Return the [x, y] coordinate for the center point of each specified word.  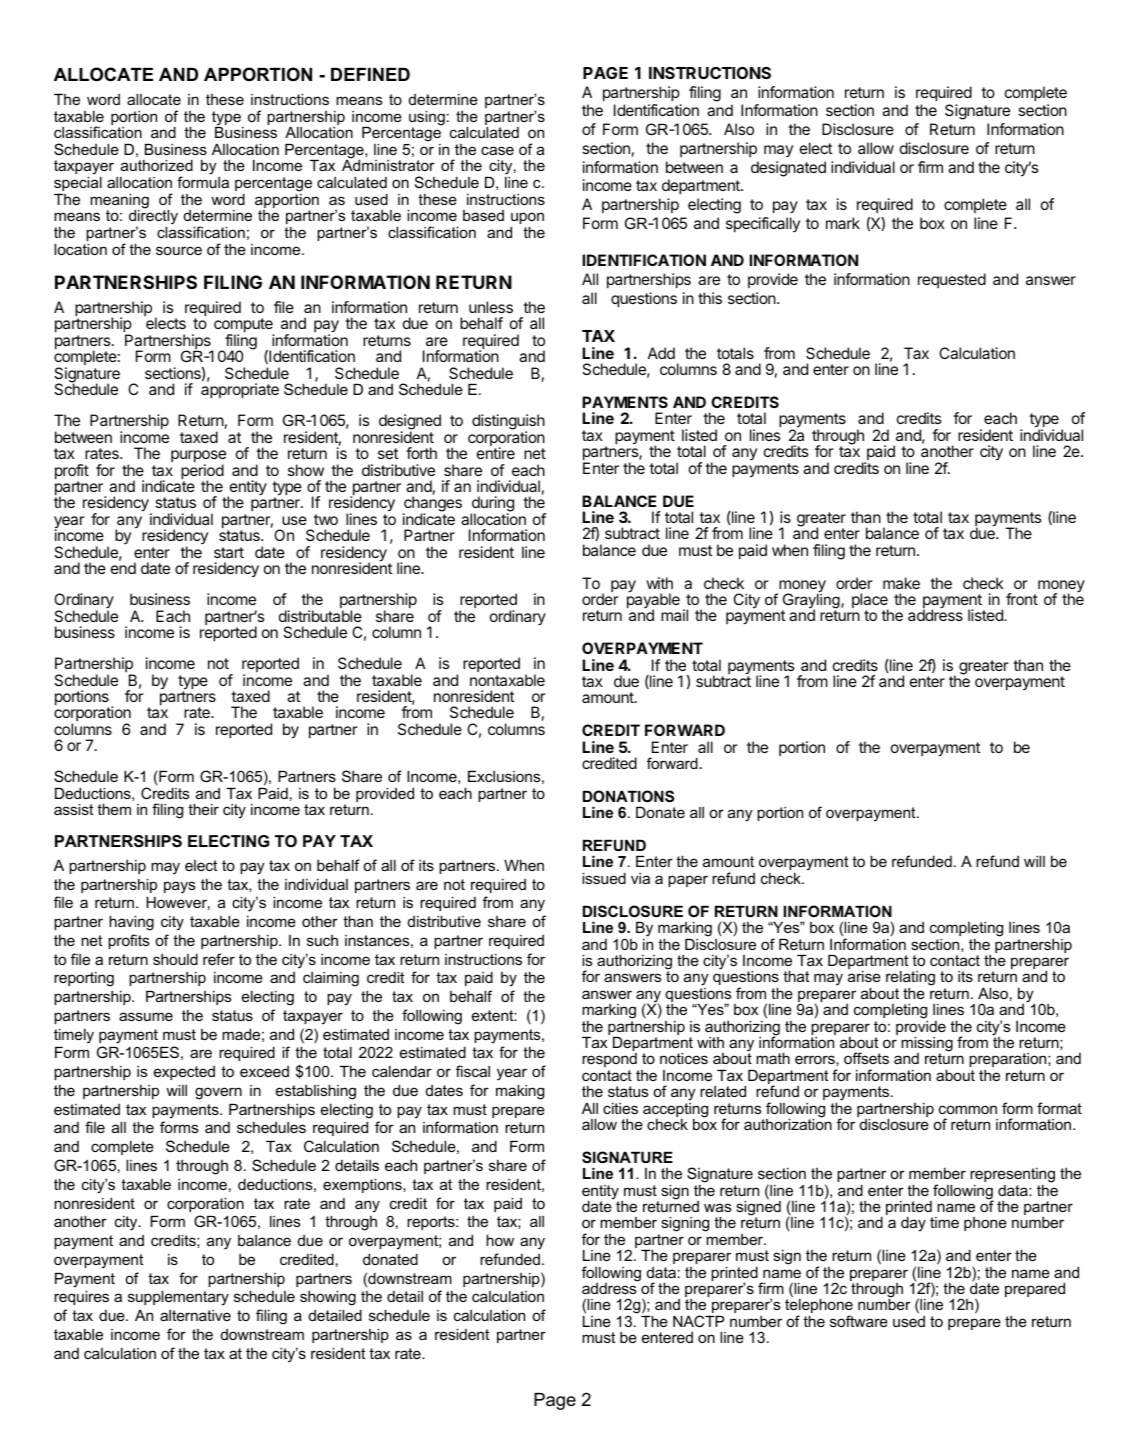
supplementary [178, 1298]
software [859, 1321]
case [497, 150]
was [717, 1207]
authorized [157, 165]
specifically [763, 224]
